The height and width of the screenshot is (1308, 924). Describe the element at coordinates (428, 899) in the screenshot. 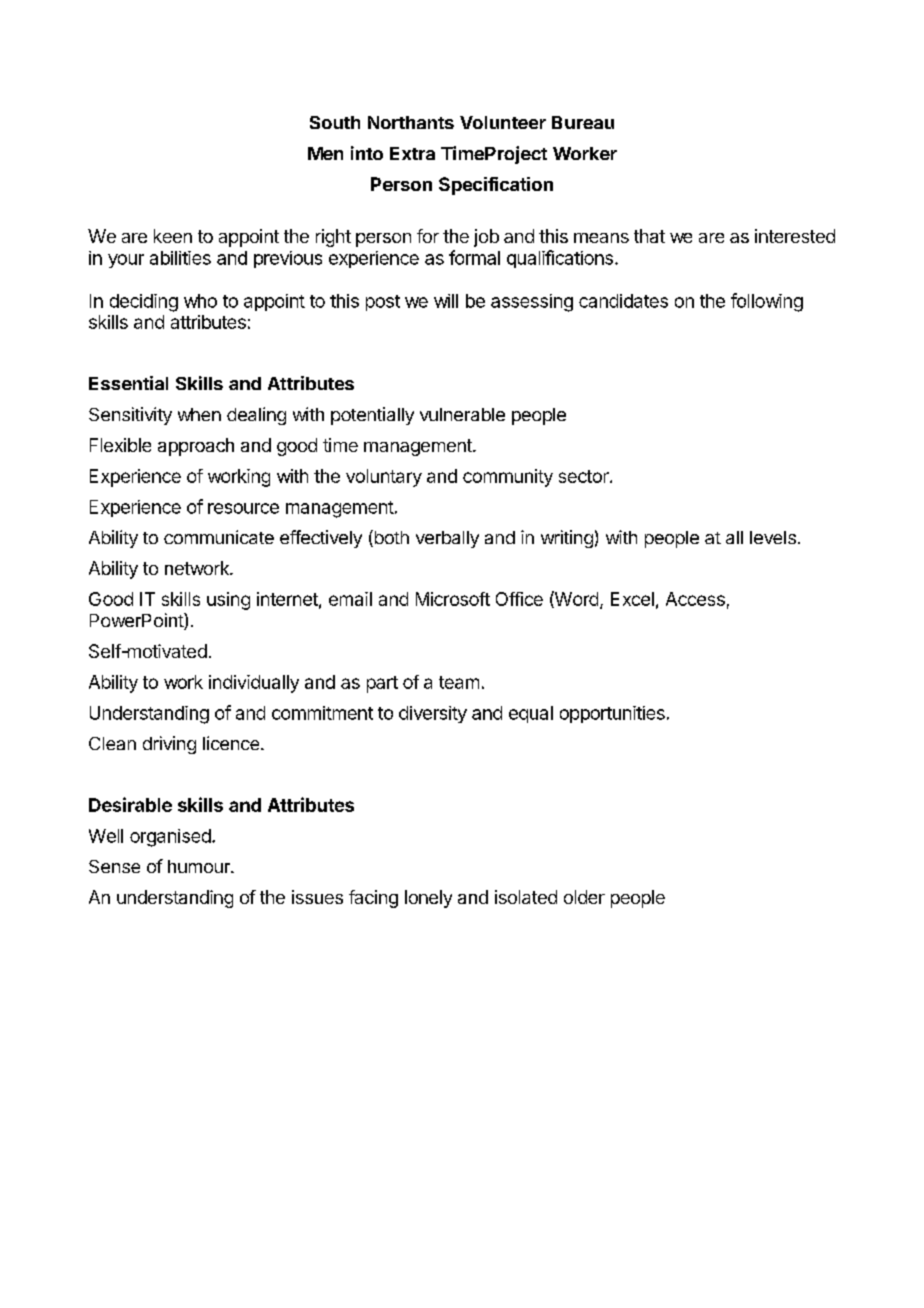

I see `lonely` at that location.
